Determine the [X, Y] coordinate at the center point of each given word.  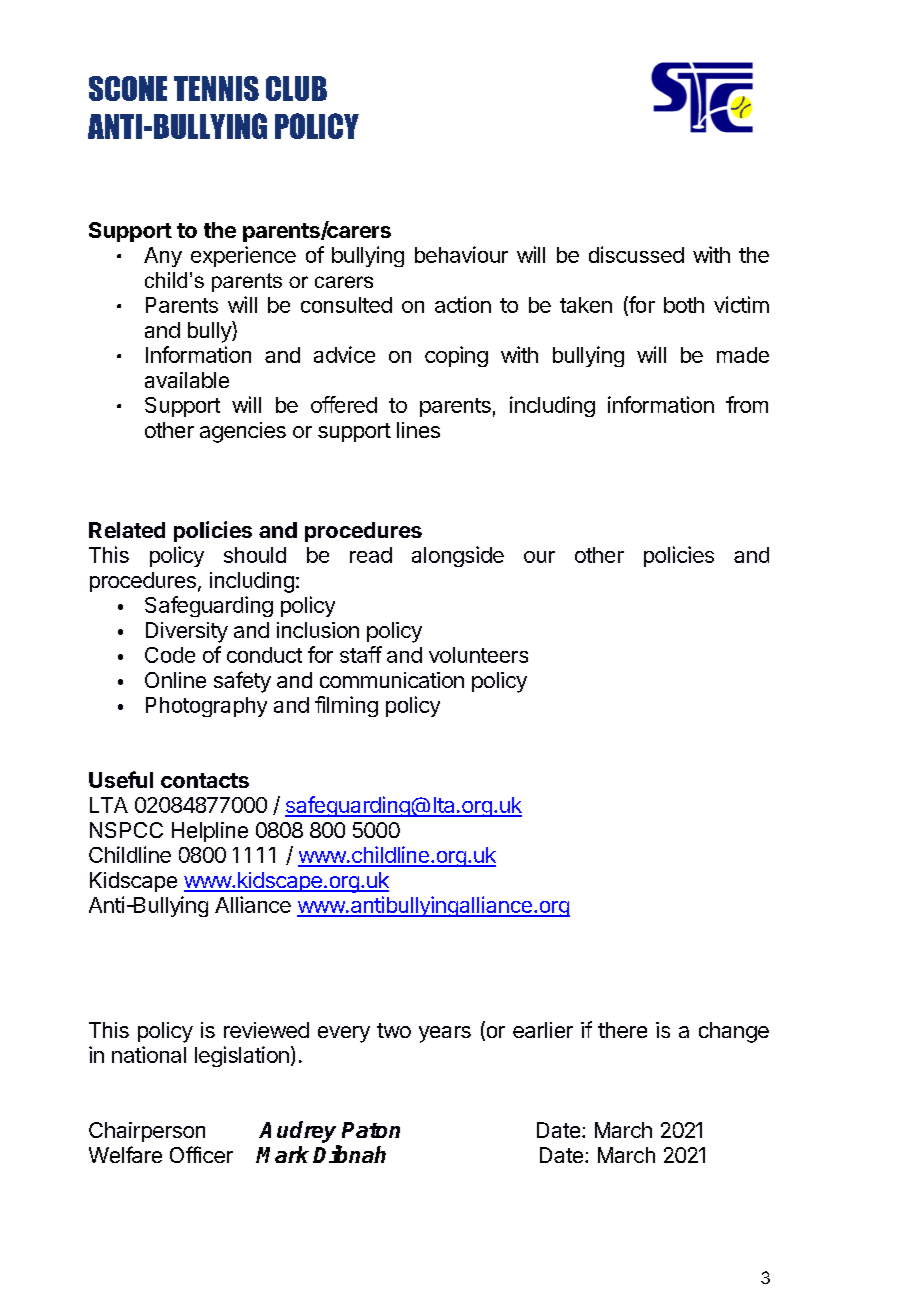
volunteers [478, 655]
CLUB [296, 88]
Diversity [187, 632]
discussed [636, 254]
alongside [458, 556]
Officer [201, 1154]
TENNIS [216, 88]
